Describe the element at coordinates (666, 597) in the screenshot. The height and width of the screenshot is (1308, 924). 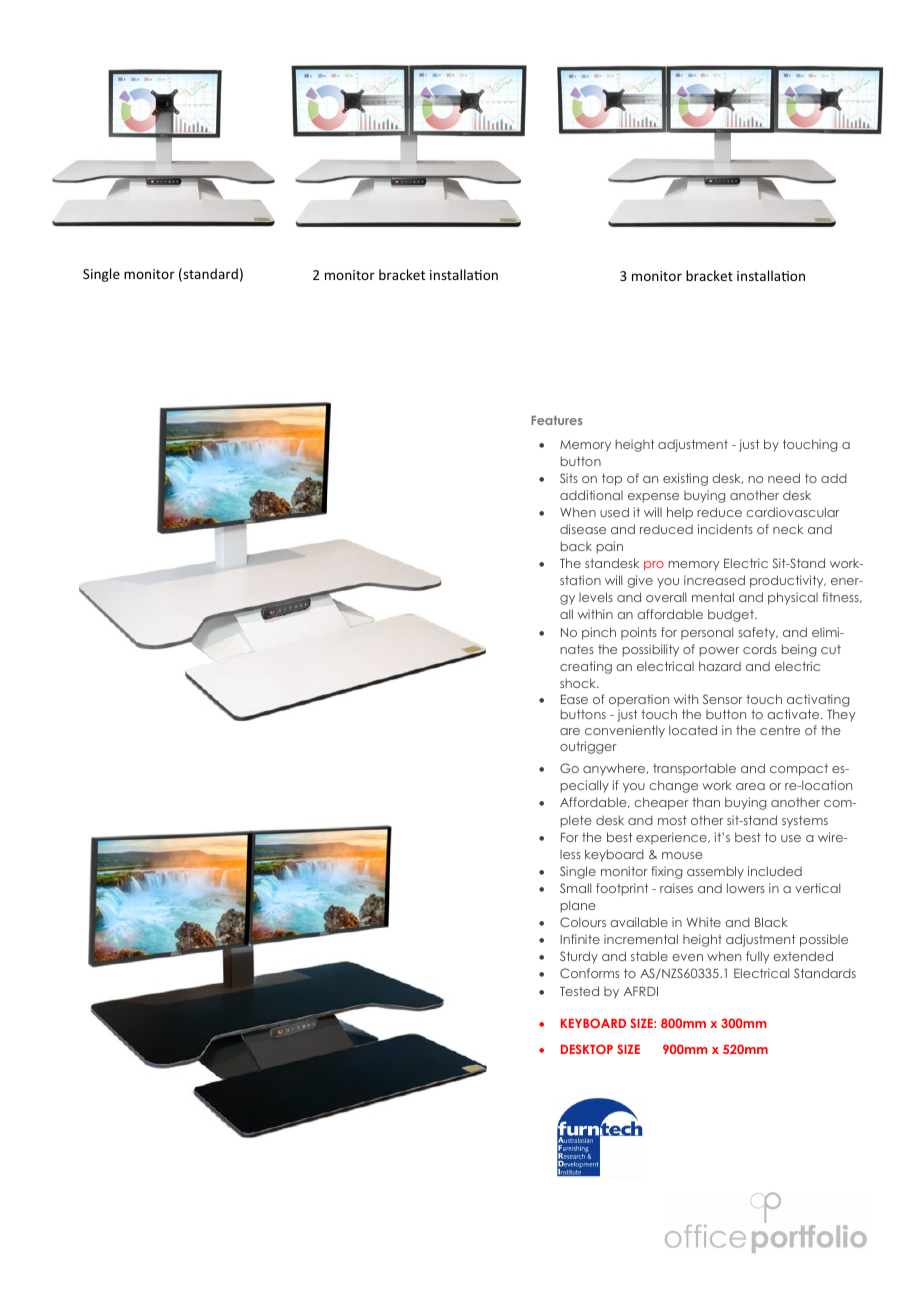
I see `overall` at that location.
